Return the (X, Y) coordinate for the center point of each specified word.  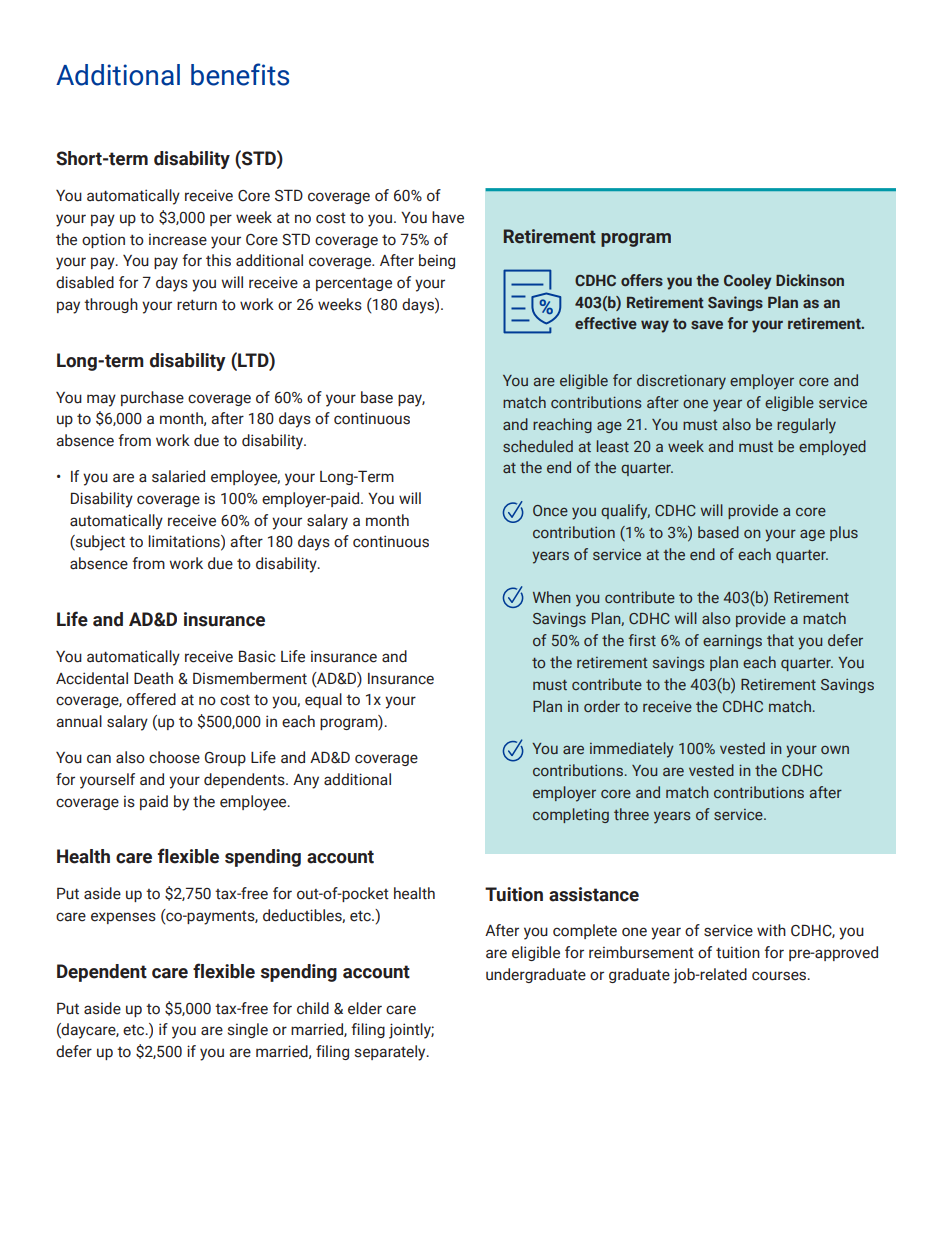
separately (391, 1053)
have (448, 217)
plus (844, 533)
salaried (178, 476)
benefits (240, 74)
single (248, 1030)
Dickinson (810, 280)
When (551, 597)
